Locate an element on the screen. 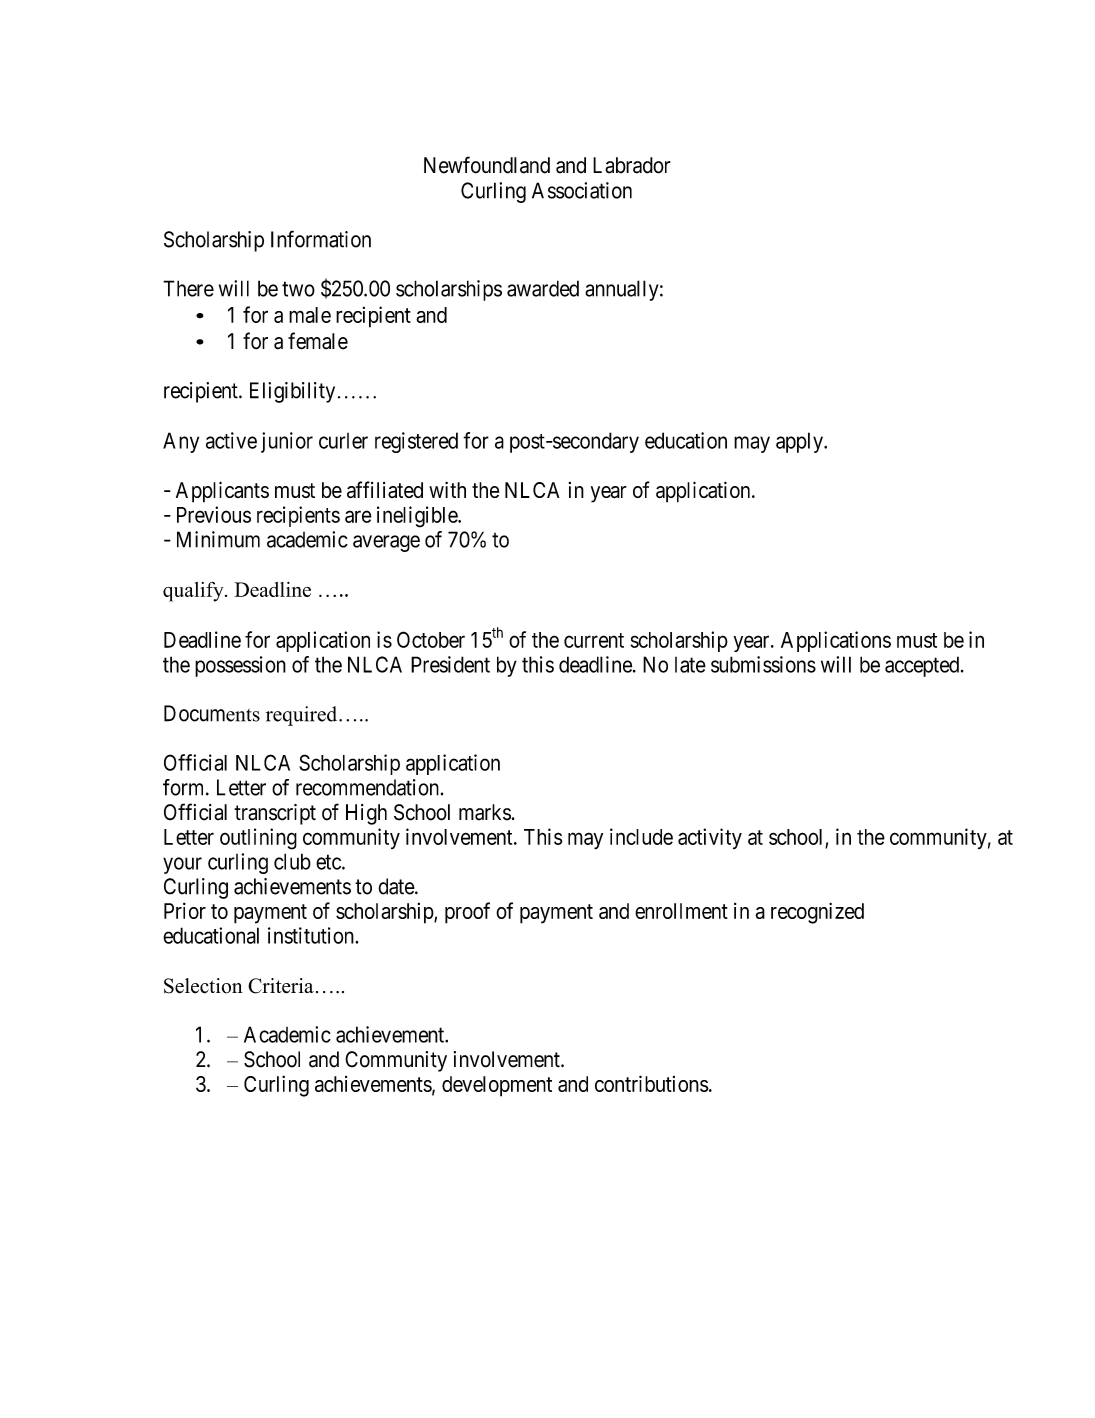 Image resolution: width=1095 pixels, height=1418 pixels. with is located at coordinates (447, 489).
